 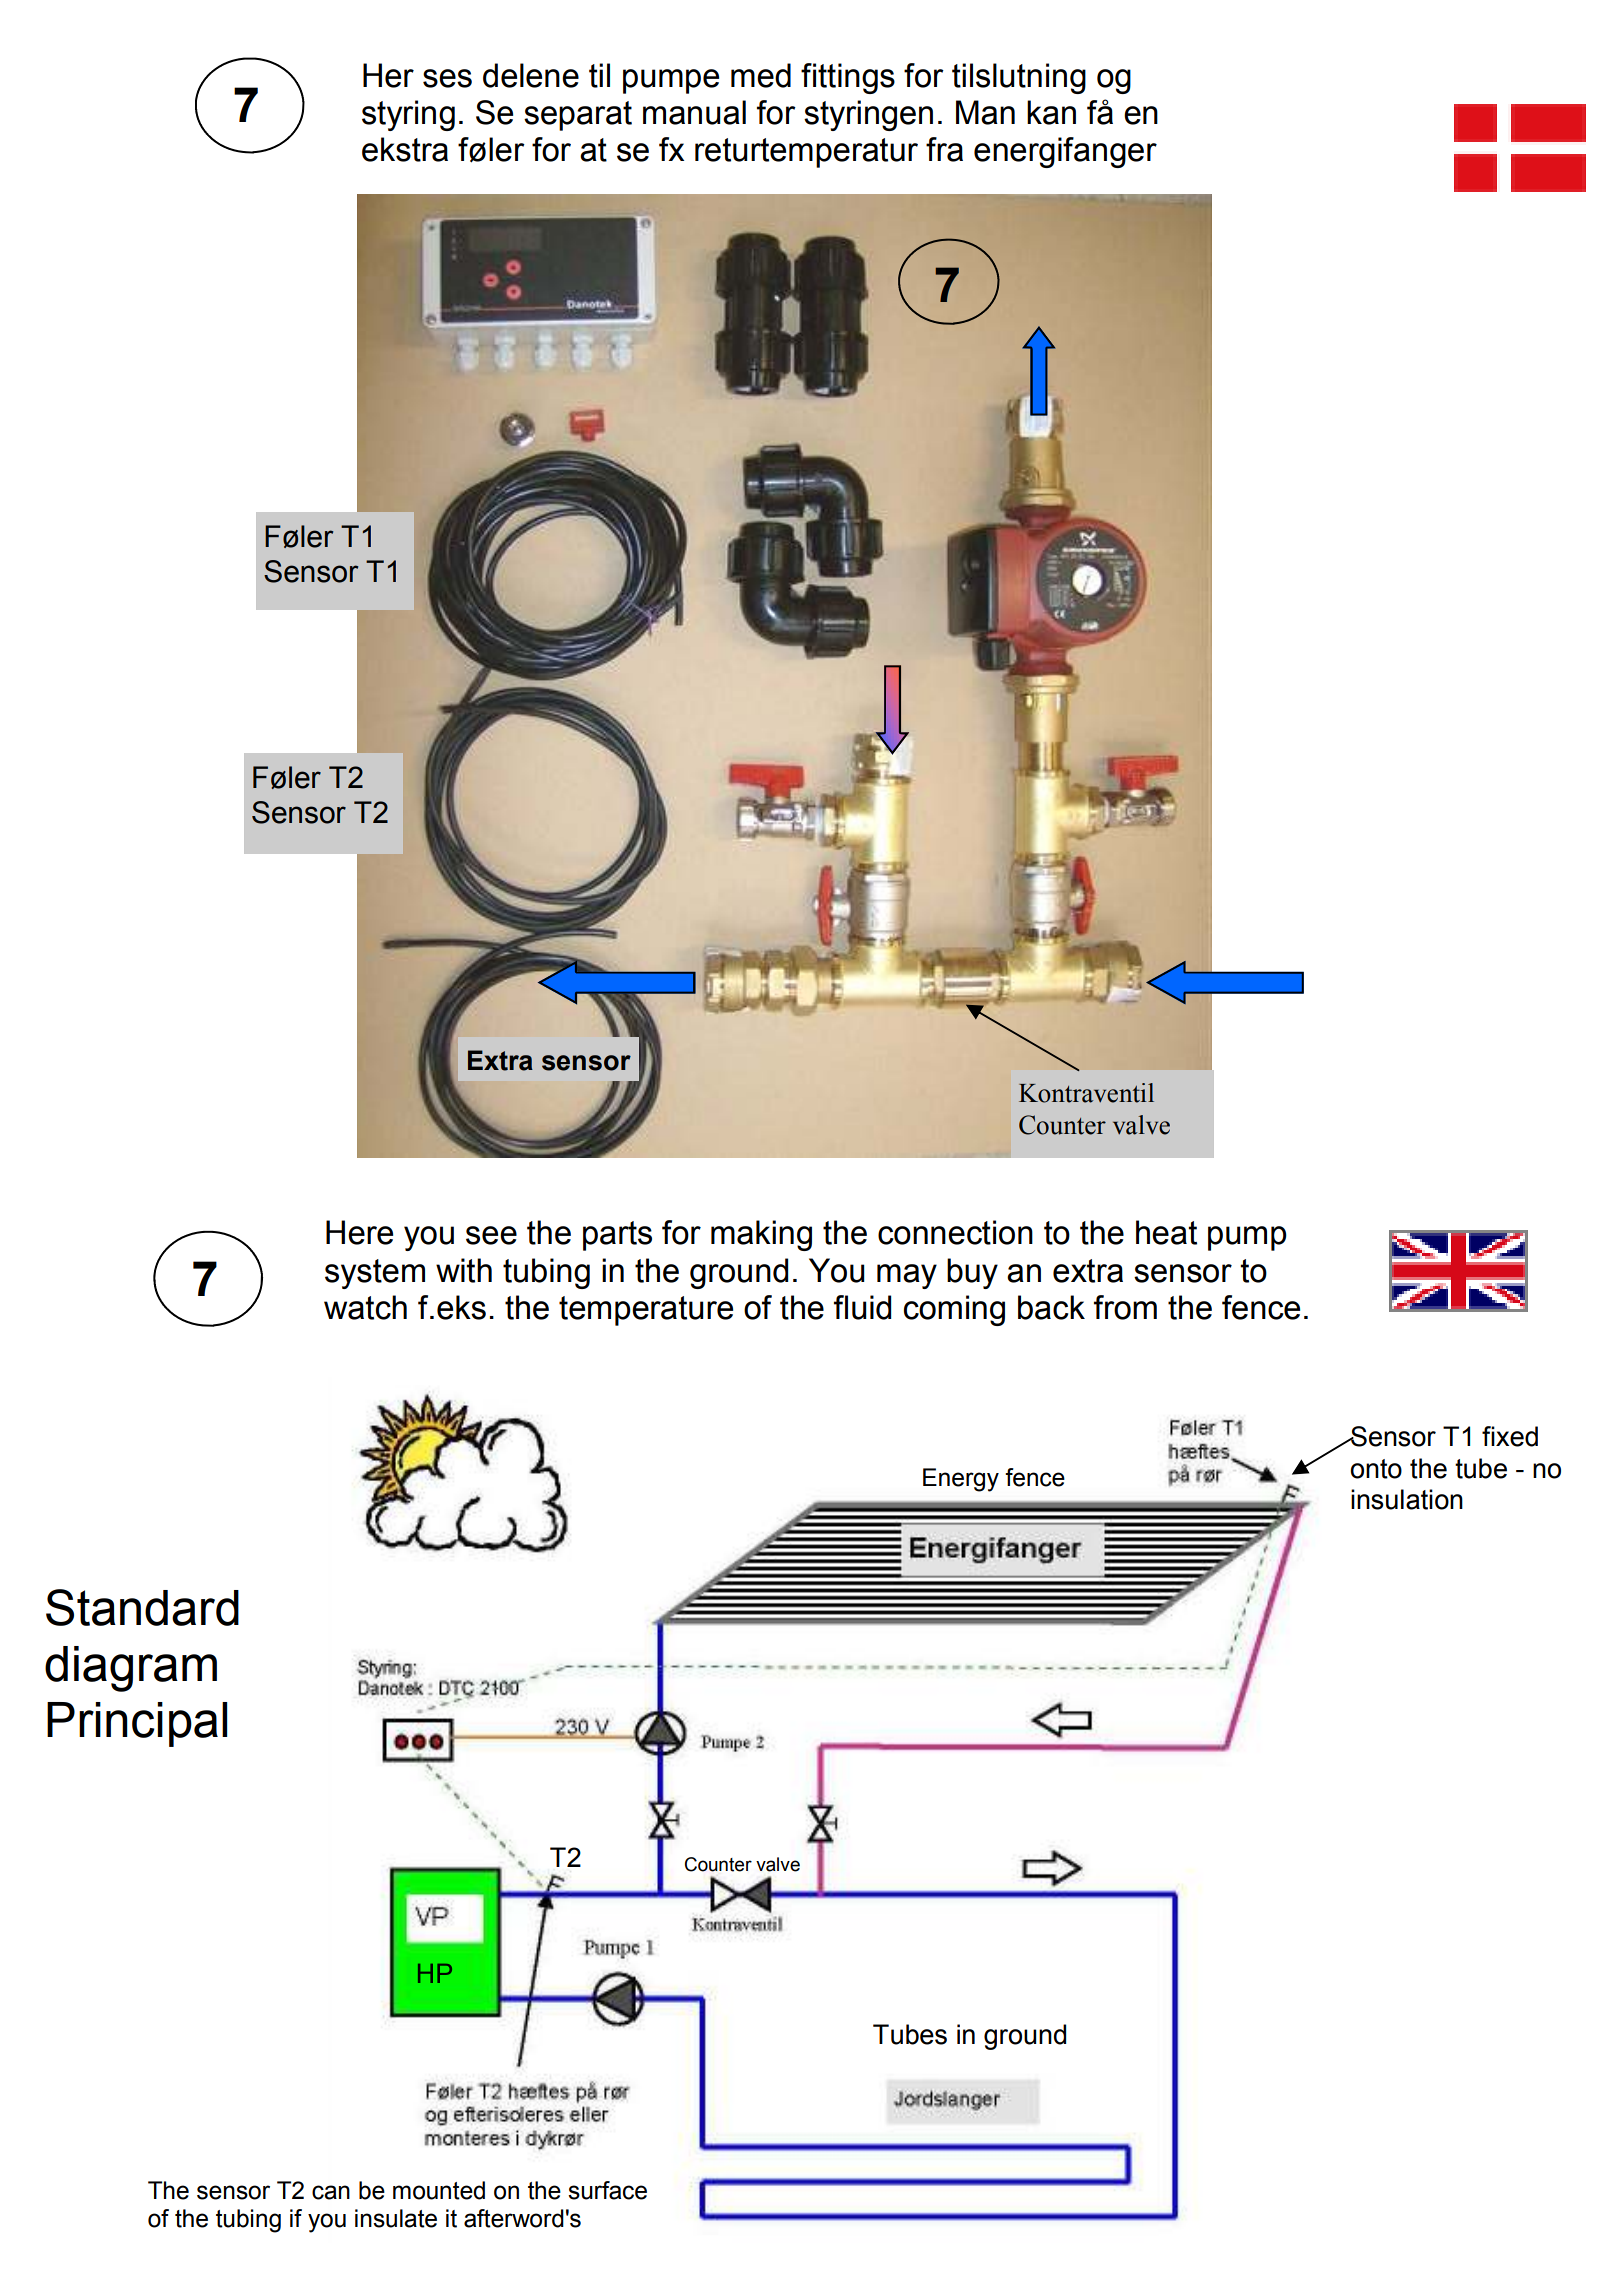 What do you see at coordinates (848, 78) in the screenshot?
I see `fittings` at bounding box center [848, 78].
